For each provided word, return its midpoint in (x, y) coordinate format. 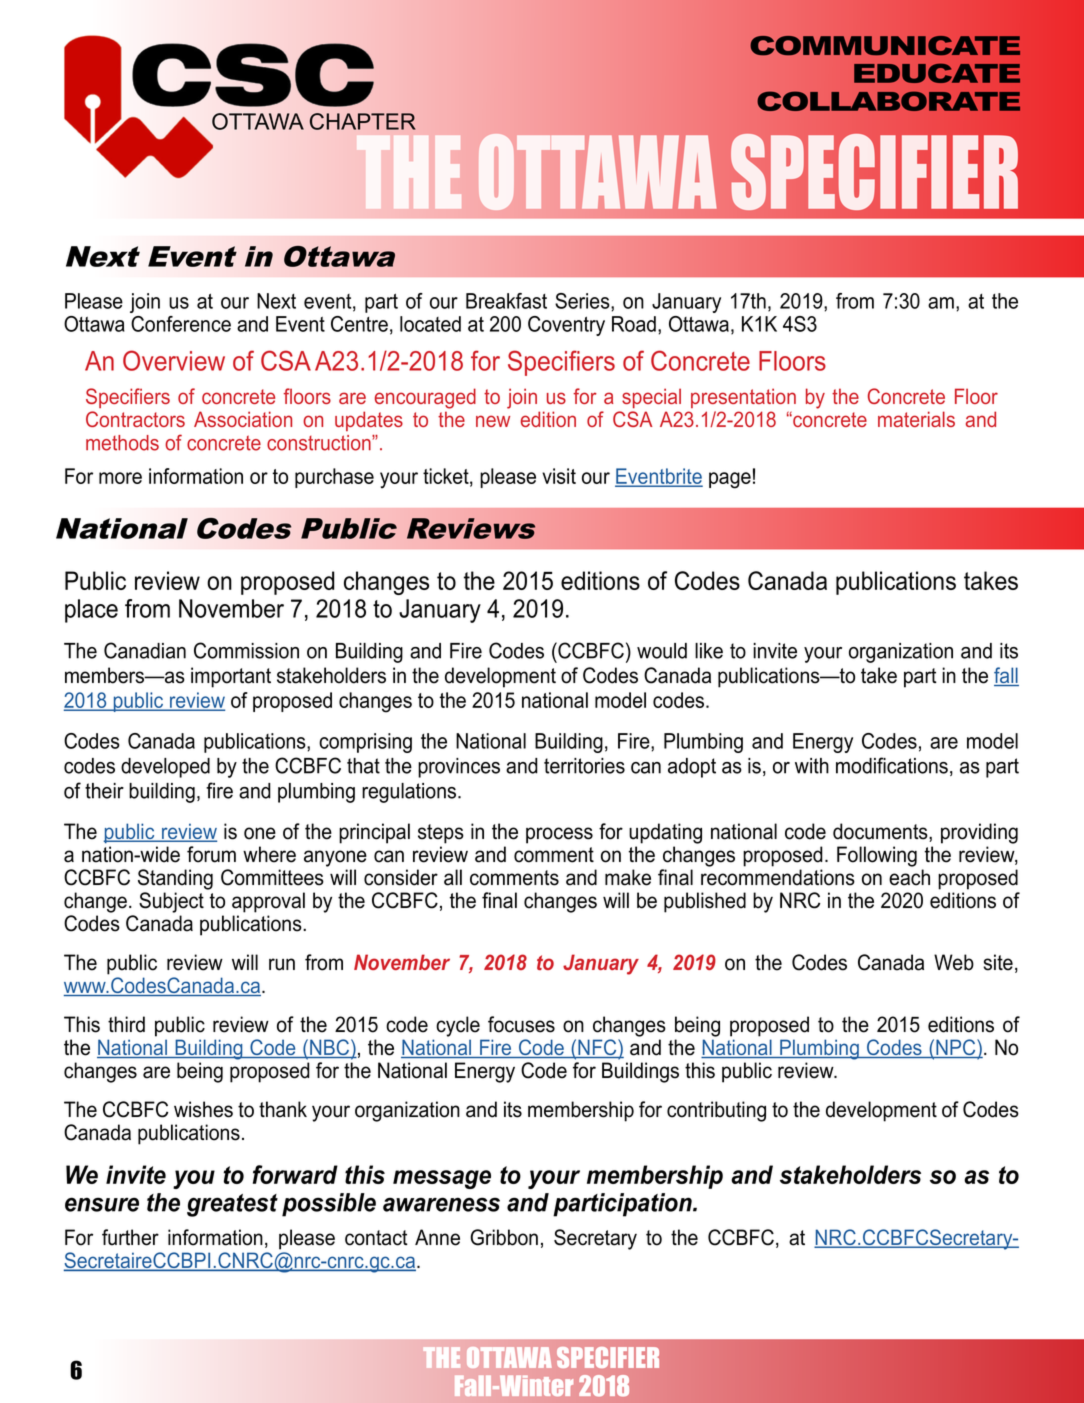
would (662, 651)
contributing (716, 1111)
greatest (232, 1205)
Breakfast (506, 301)
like (709, 651)
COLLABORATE (889, 101)
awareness (441, 1204)
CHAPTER (363, 121)
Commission (246, 650)
